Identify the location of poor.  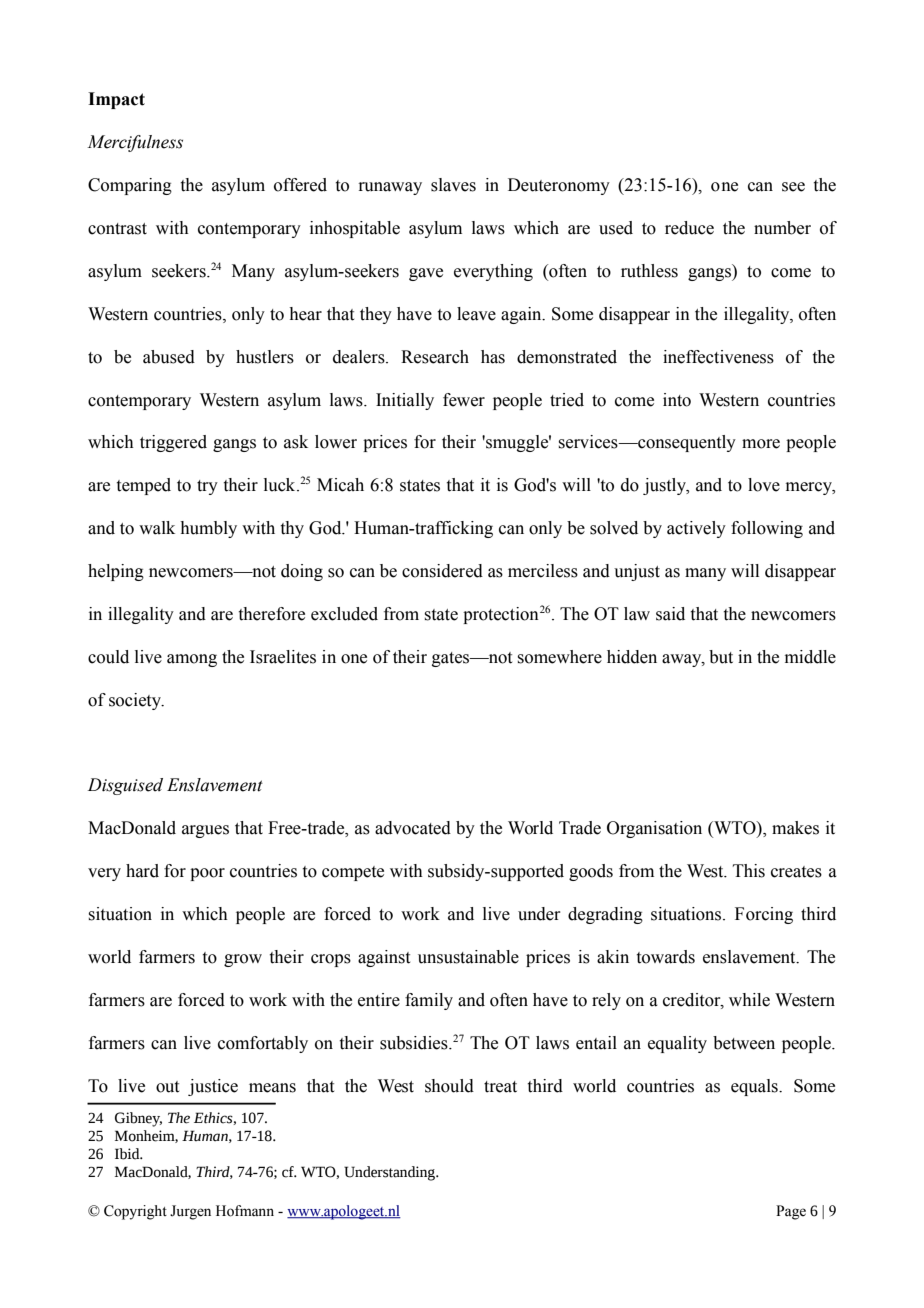
(207, 874).
